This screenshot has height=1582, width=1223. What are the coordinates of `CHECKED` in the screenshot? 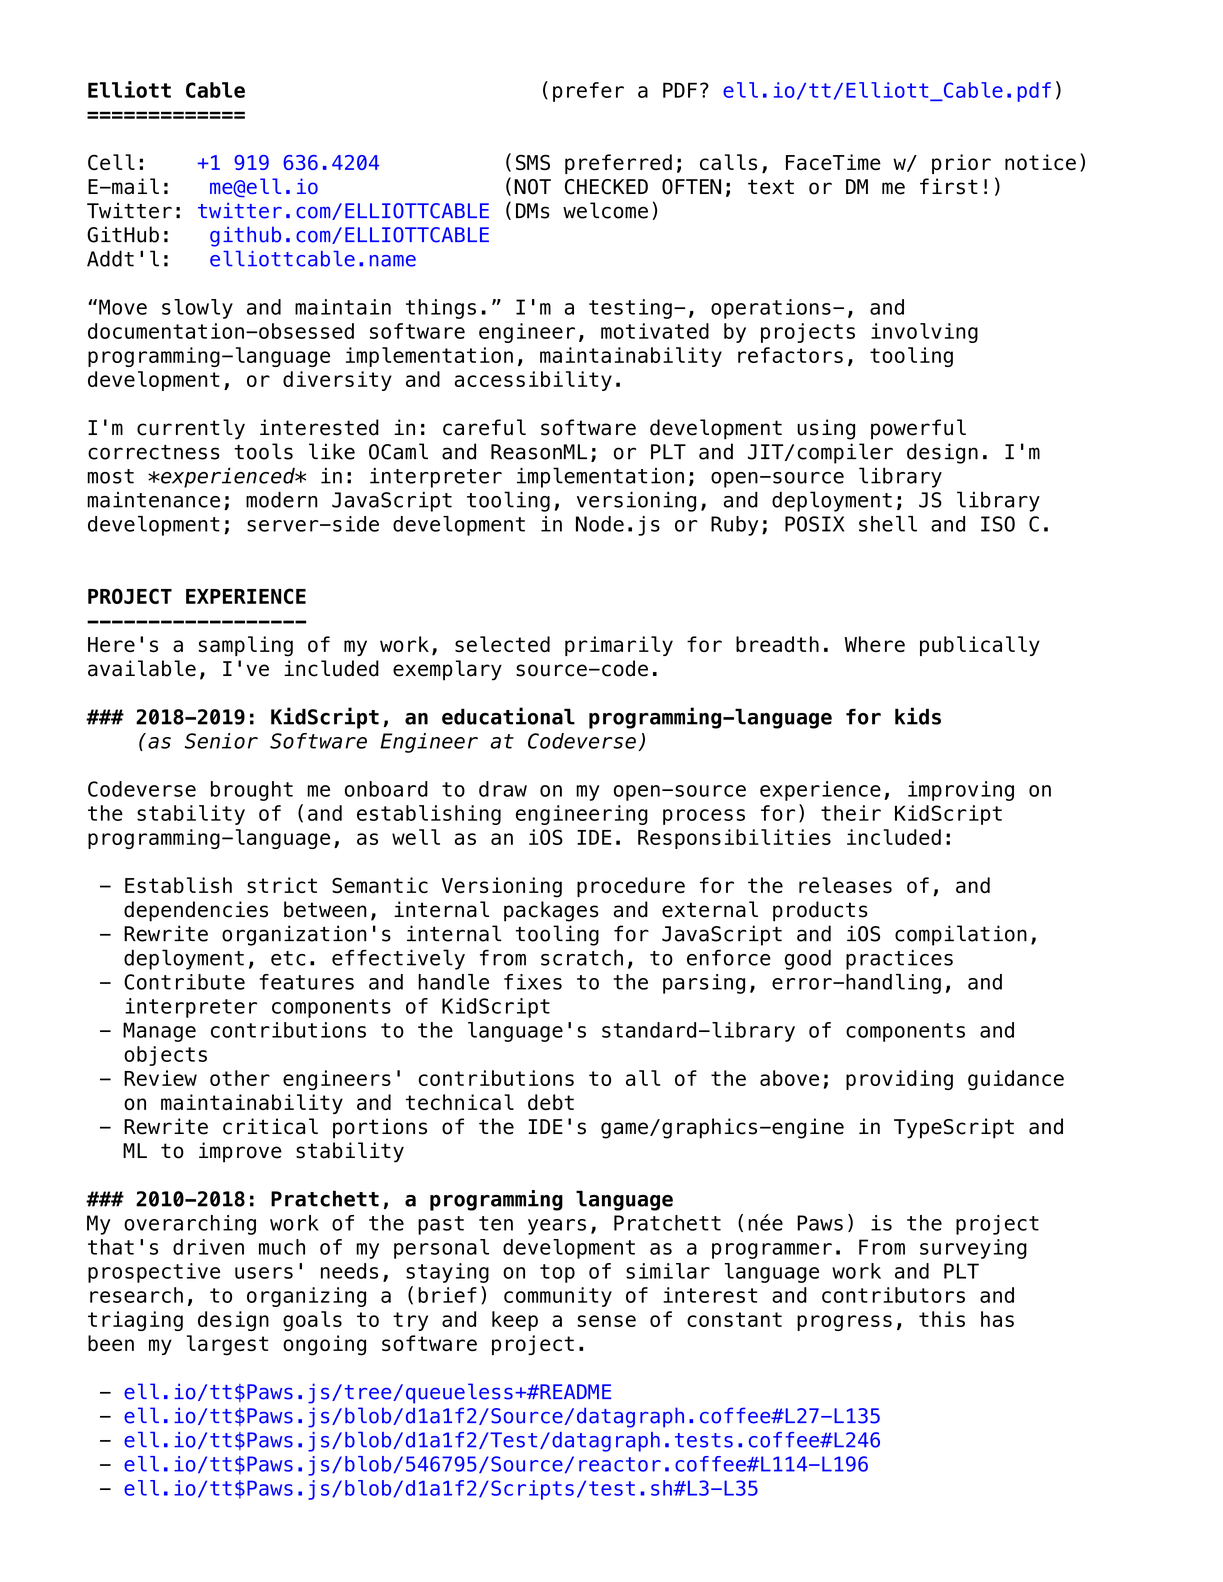 It's located at (606, 187).
